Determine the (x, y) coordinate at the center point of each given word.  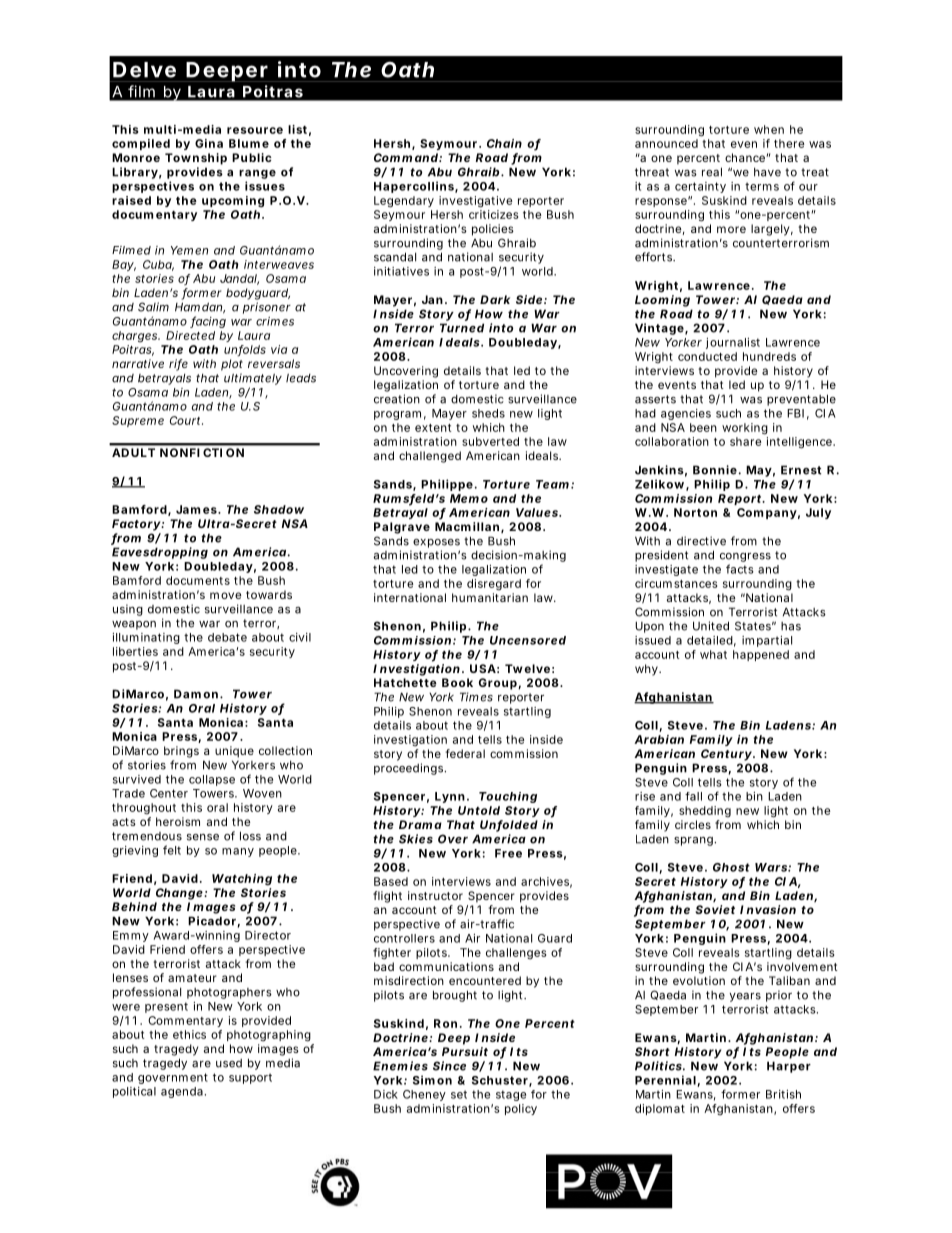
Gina (209, 143)
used (229, 1063)
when (769, 129)
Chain (504, 143)
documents (198, 580)
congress (745, 559)
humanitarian (490, 597)
